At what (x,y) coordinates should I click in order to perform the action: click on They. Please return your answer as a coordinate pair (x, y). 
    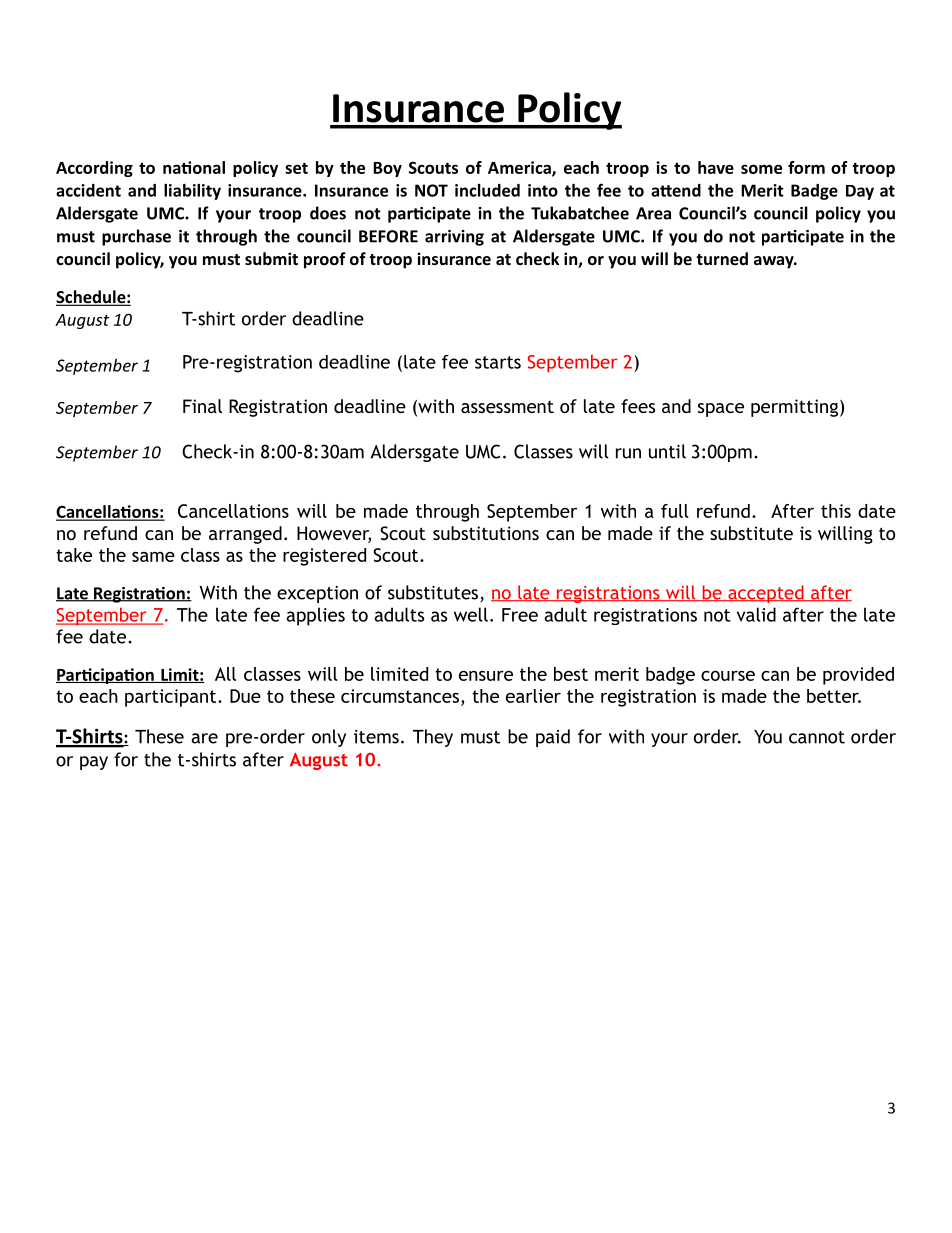
    Looking at the image, I should click on (433, 738).
